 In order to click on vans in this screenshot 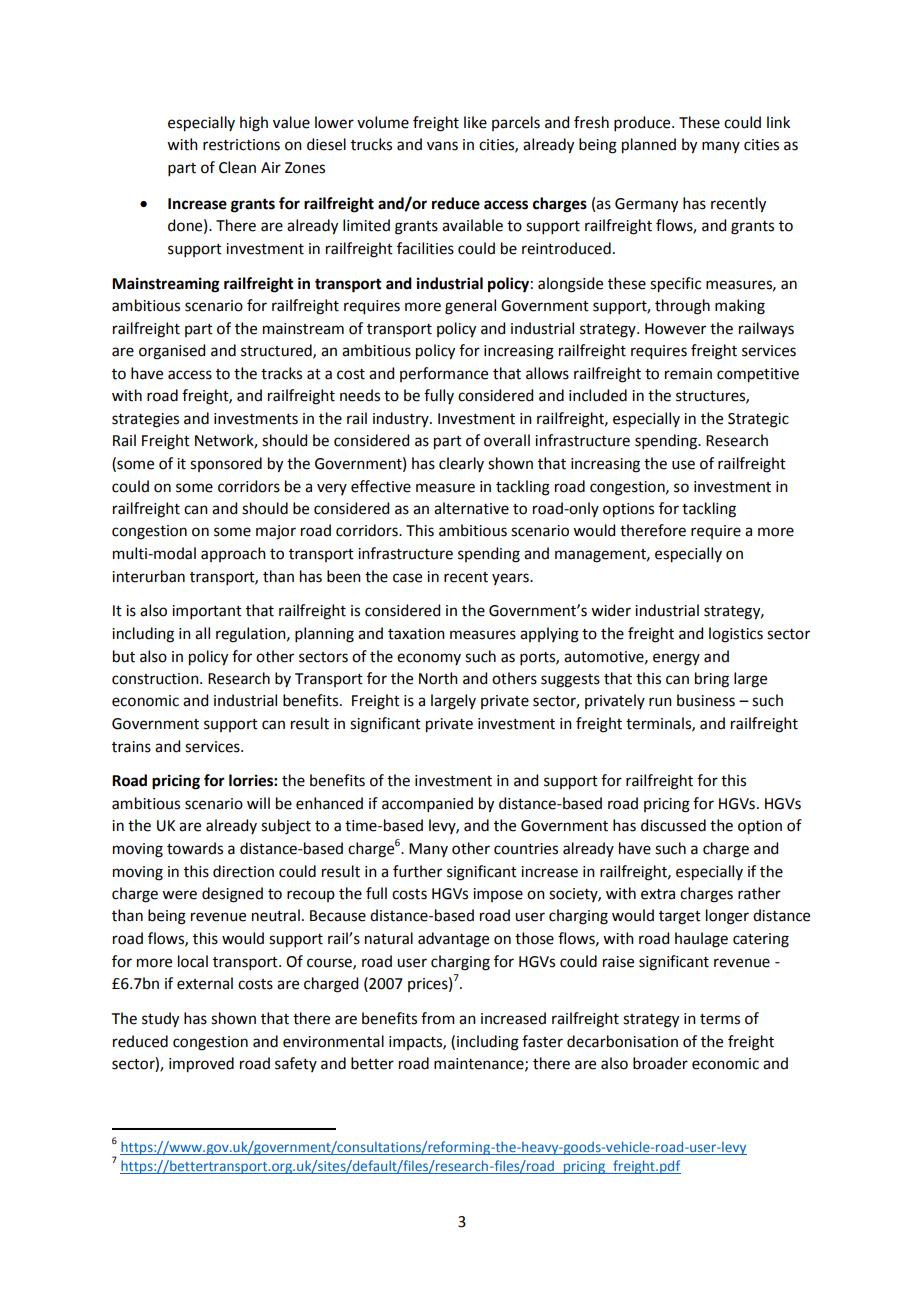, I will do `click(442, 146)`.
